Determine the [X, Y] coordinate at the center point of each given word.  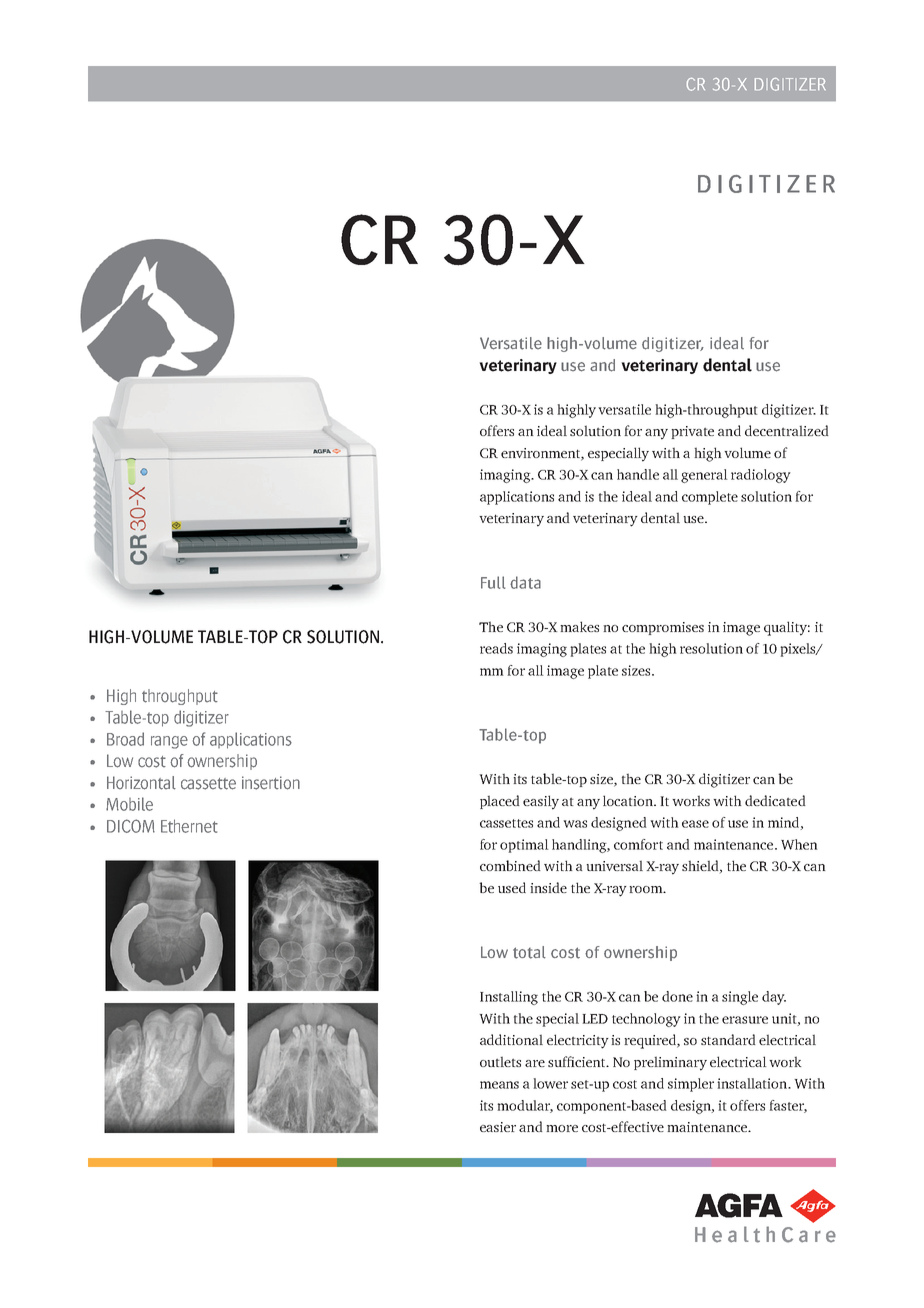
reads [496, 648]
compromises [663, 628]
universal [614, 865]
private [692, 432]
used [512, 887]
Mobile [129, 804]
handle [638, 474]
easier [498, 1127]
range [169, 742]
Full [493, 582]
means [499, 1085]
